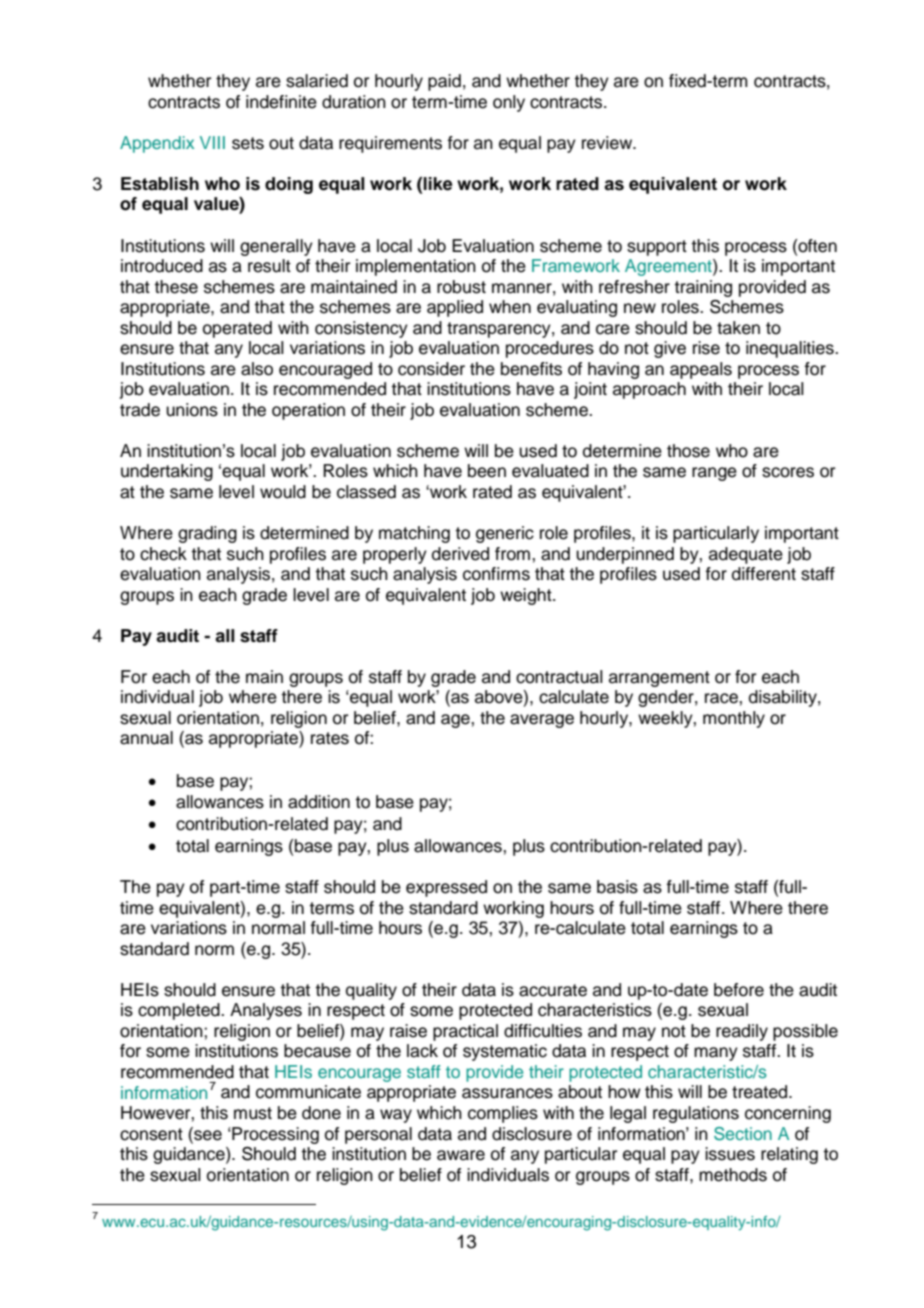  Describe the element at coordinates (509, 103) in the image. I see `only` at that location.
